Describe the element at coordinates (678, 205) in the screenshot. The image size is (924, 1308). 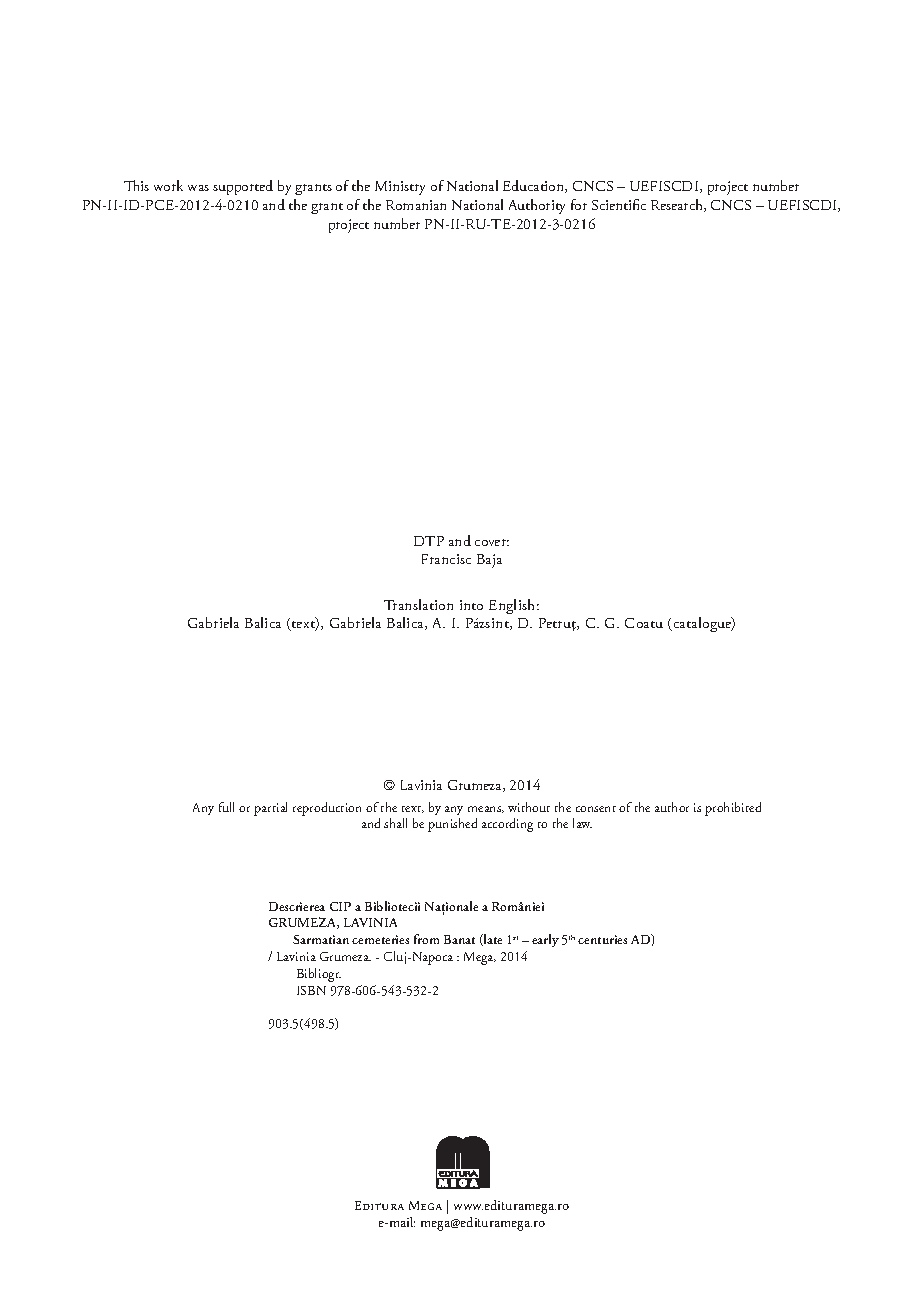
I see `Research` at that location.
